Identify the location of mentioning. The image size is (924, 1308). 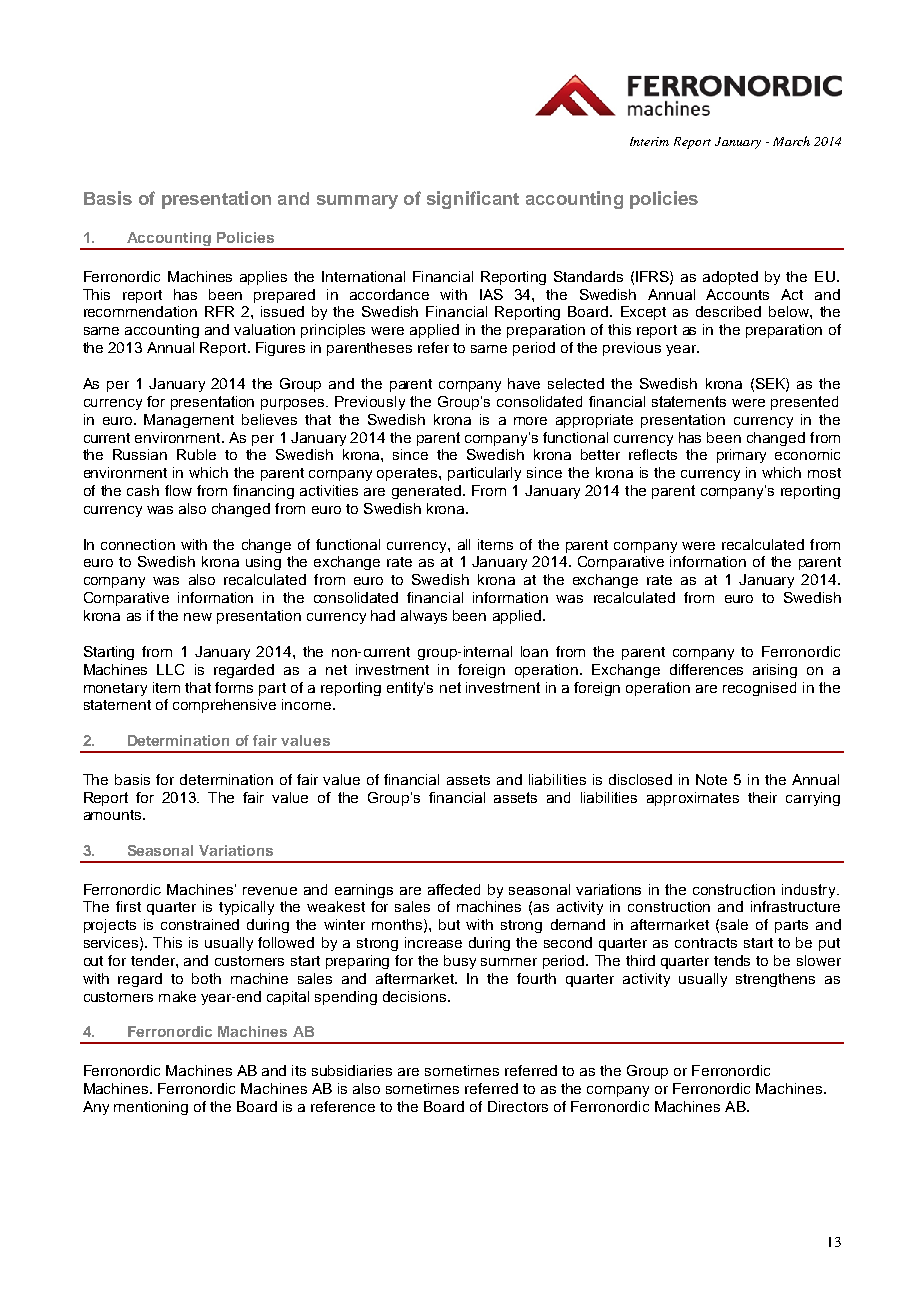
(151, 1108).
